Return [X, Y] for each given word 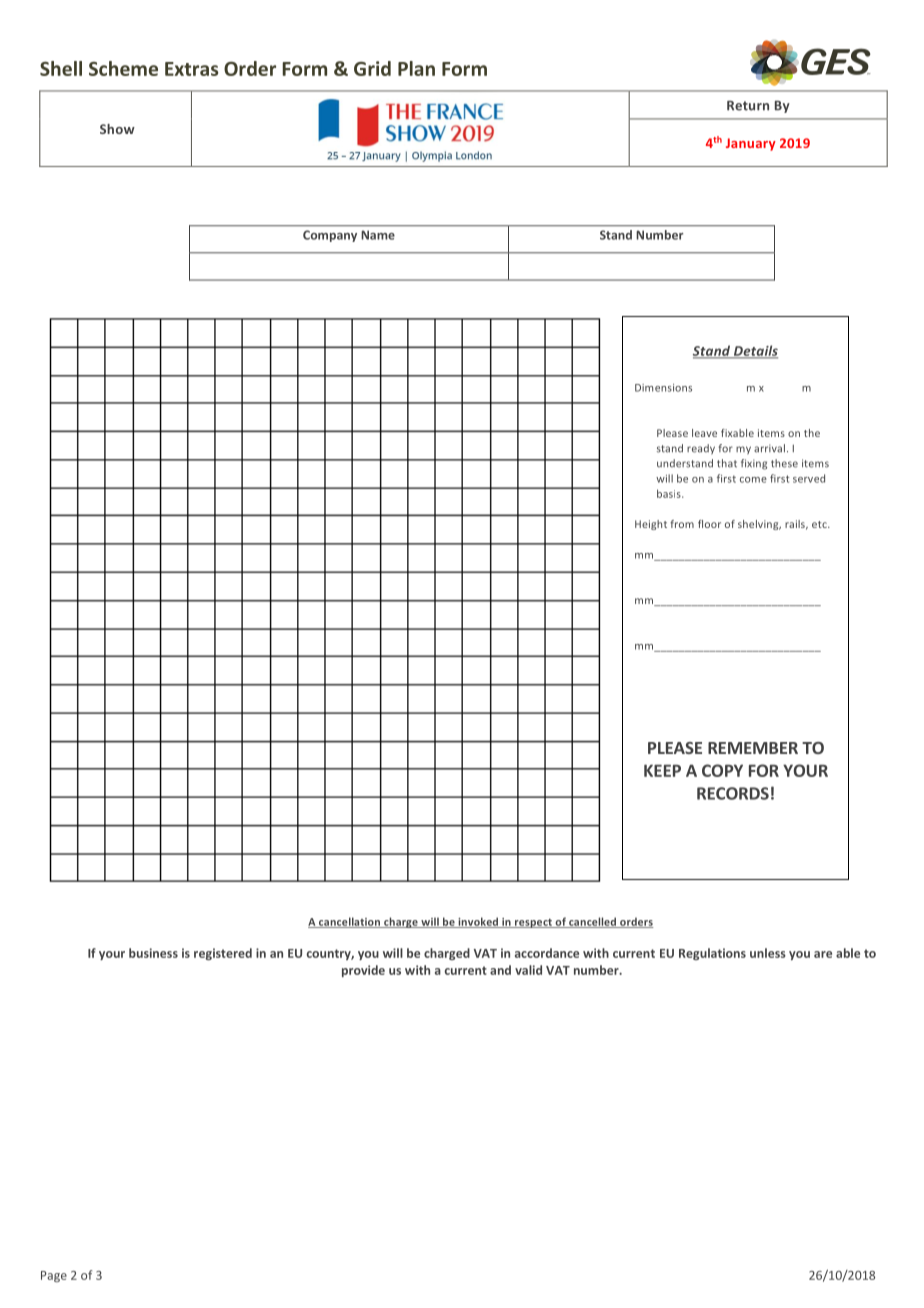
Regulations [712, 954]
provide [363, 971]
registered [223, 954]
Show [117, 129]
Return [748, 106]
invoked [478, 922]
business [153, 953]
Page [54, 1276]
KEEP [662, 770]
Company [330, 236]
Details [755, 351]
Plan [416, 68]
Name [378, 235]
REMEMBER [753, 748]
